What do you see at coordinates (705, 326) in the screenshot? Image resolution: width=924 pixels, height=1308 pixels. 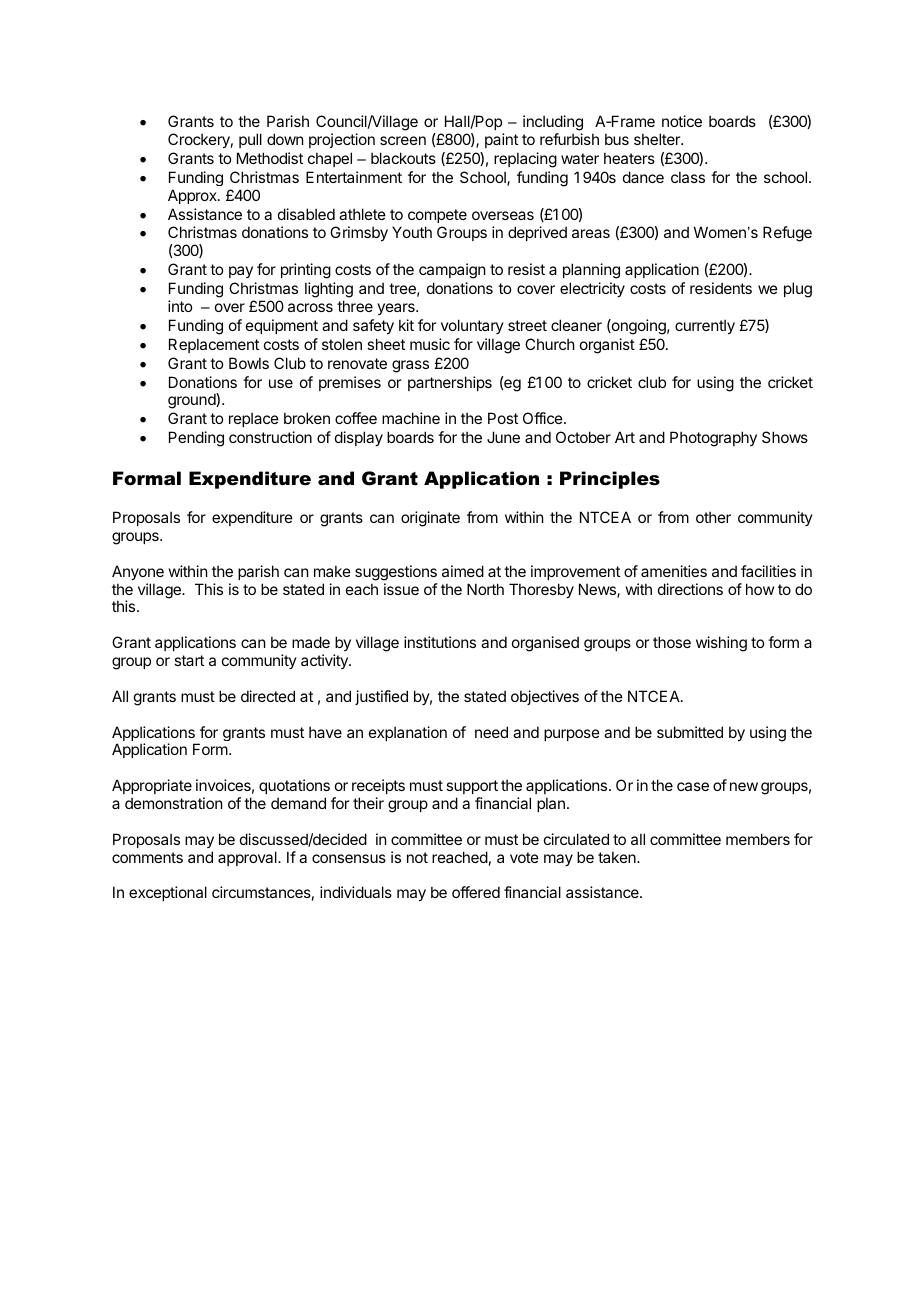 I see `currently` at bounding box center [705, 326].
